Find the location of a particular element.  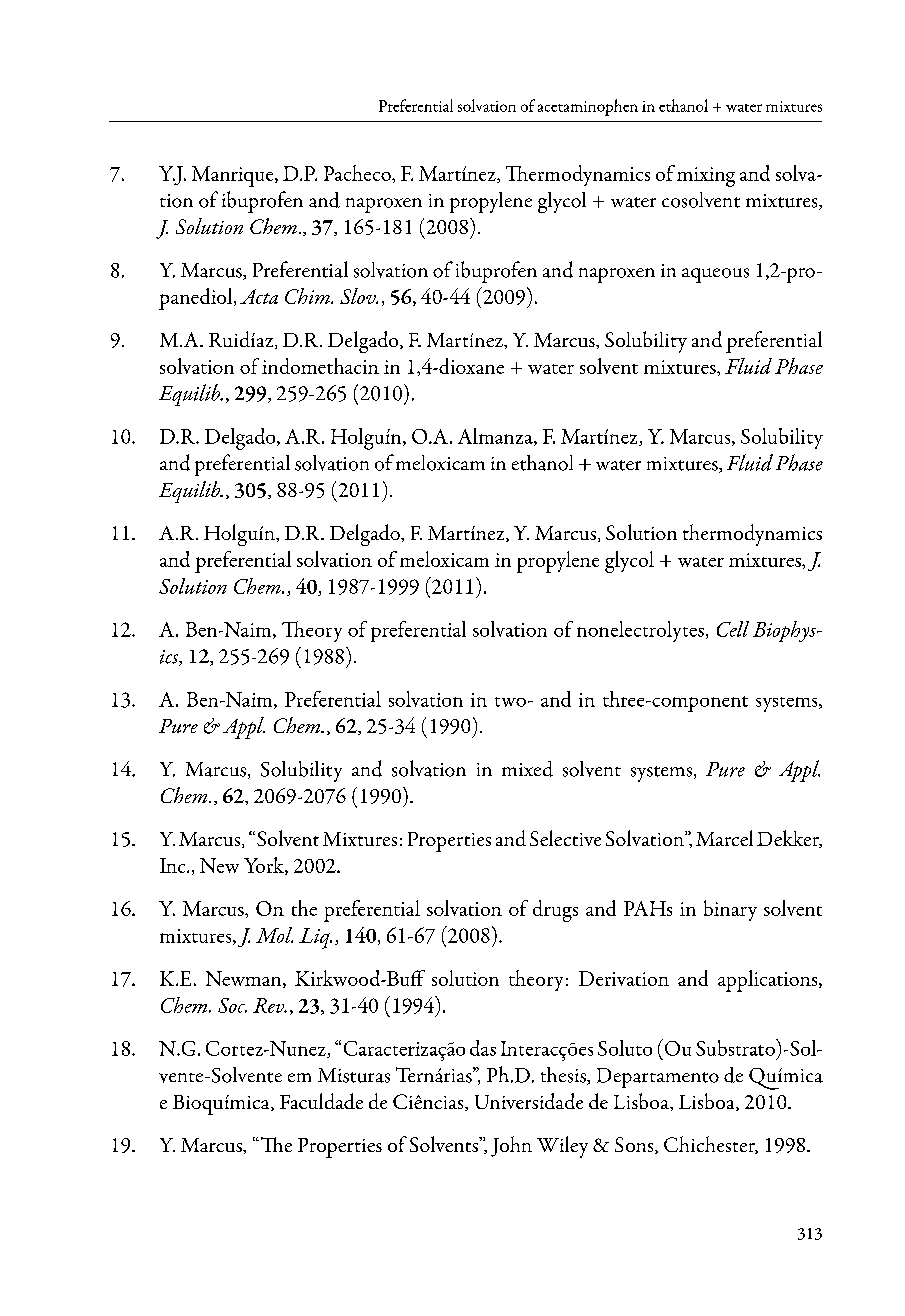

Chim is located at coordinates (309, 296).
